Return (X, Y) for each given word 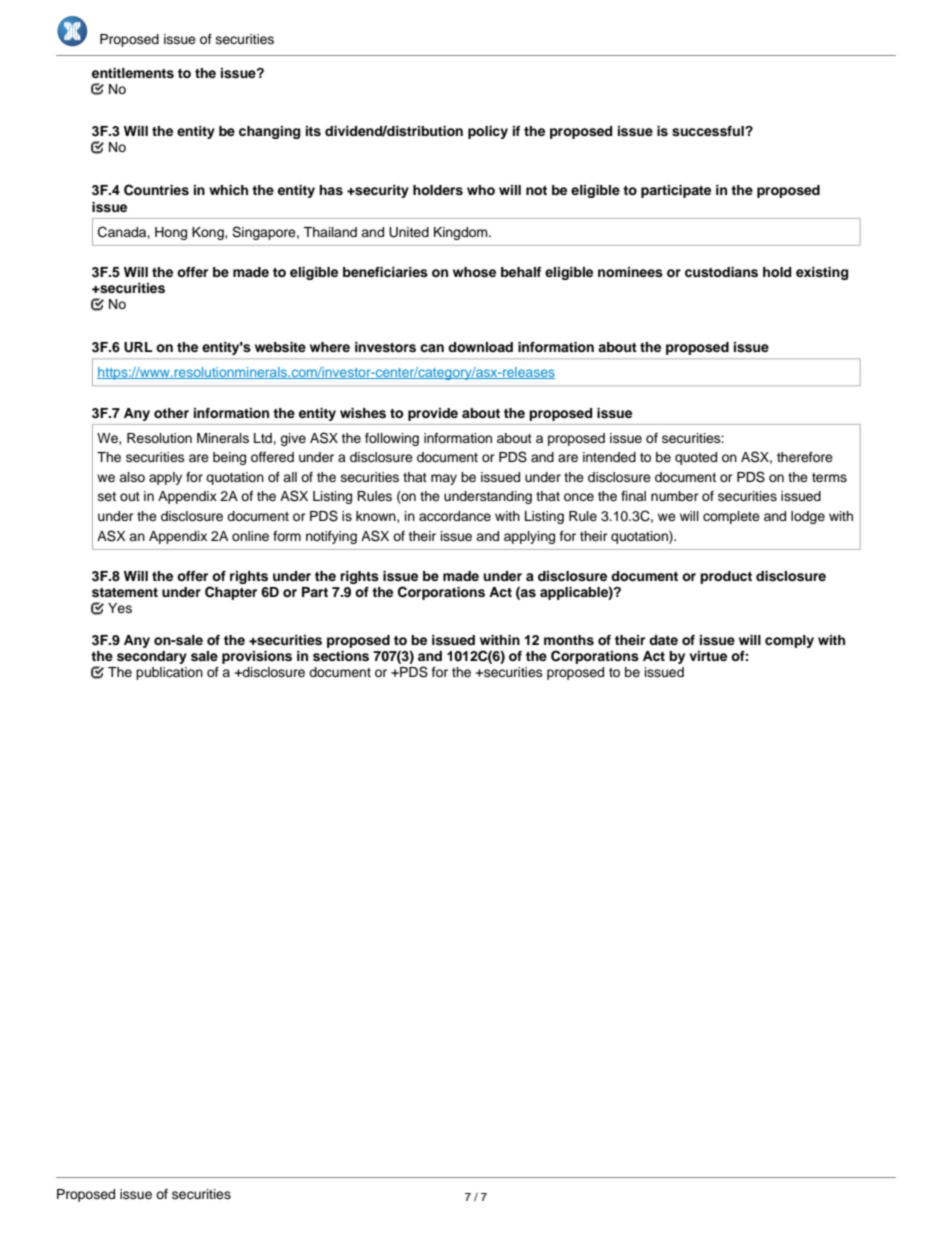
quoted (696, 458)
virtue (708, 656)
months (569, 640)
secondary (152, 657)
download (480, 347)
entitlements (133, 73)
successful (709, 131)
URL (138, 347)
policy (488, 132)
